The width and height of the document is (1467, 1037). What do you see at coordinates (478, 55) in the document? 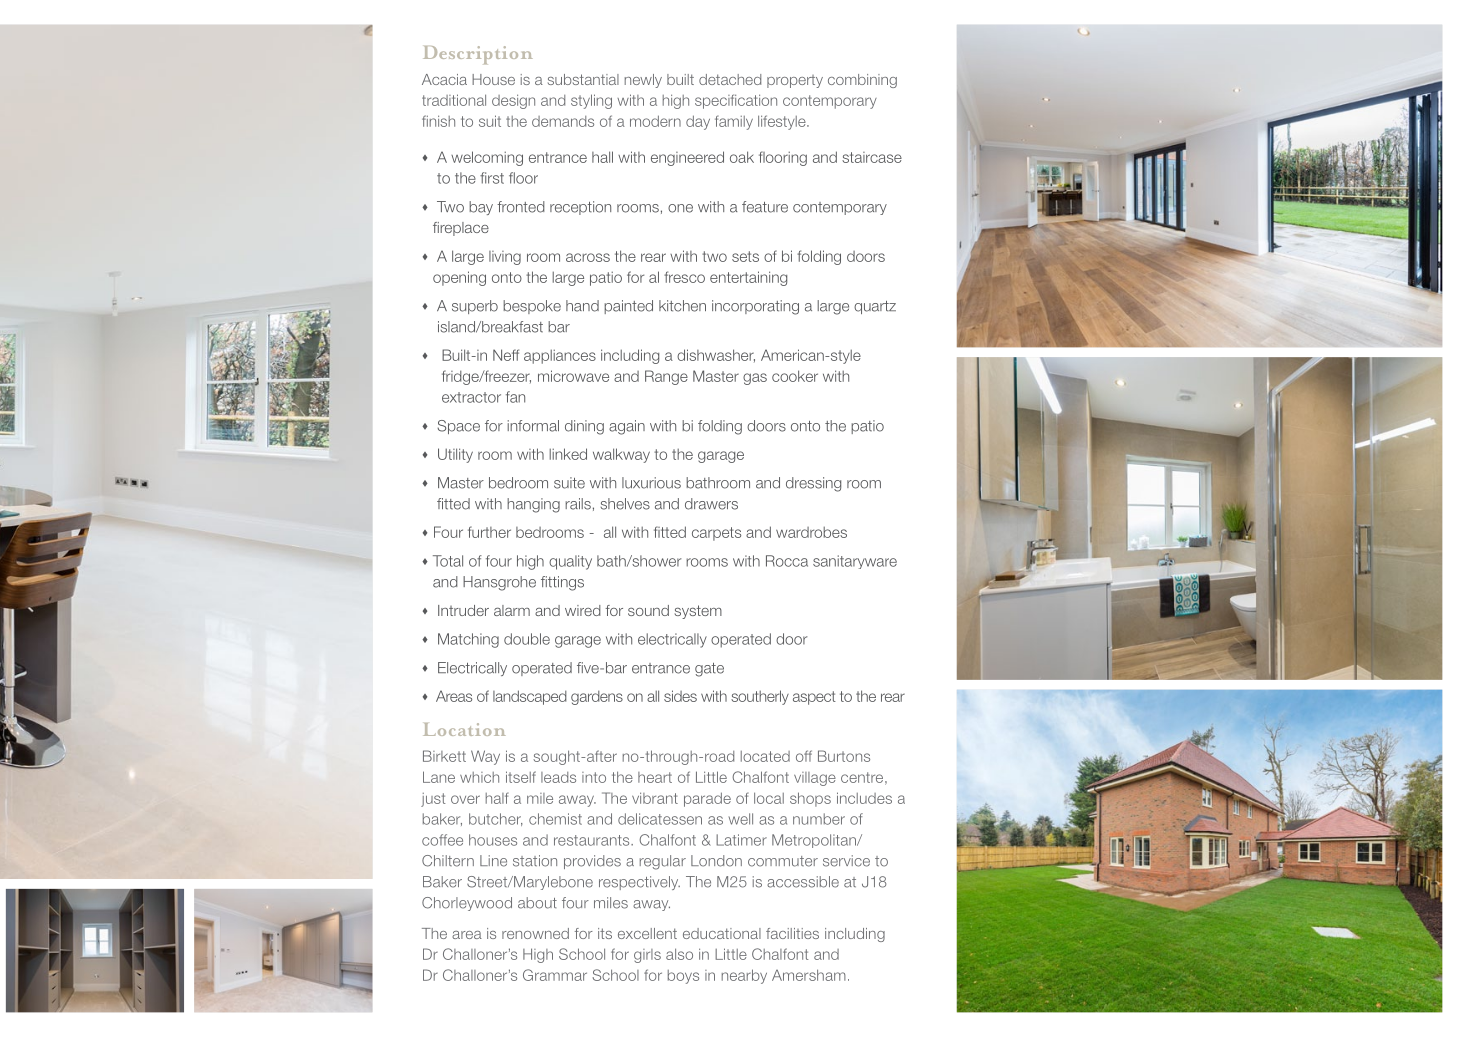
I see `Description` at bounding box center [478, 55].
